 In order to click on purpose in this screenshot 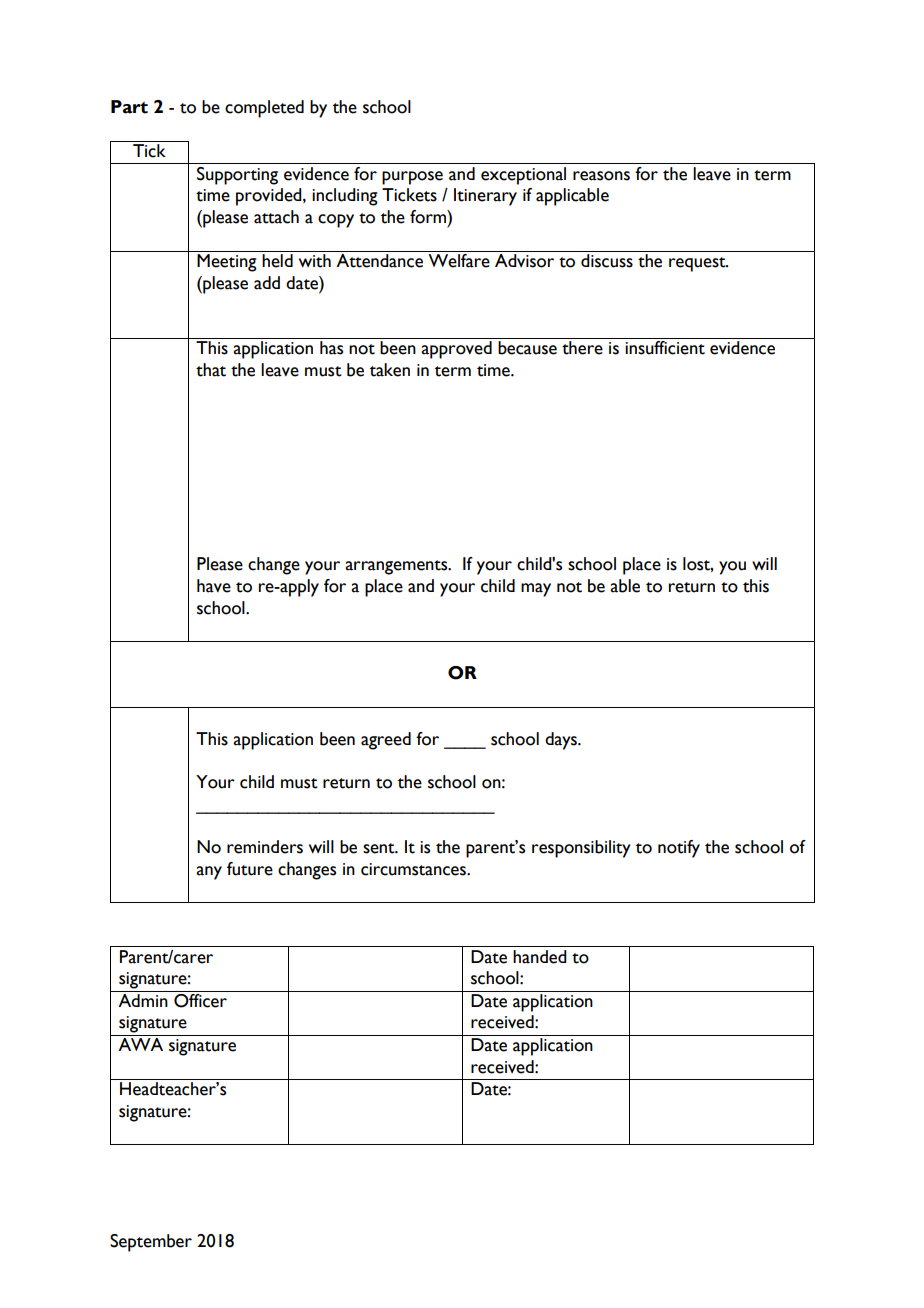, I will do `click(412, 178)`.
